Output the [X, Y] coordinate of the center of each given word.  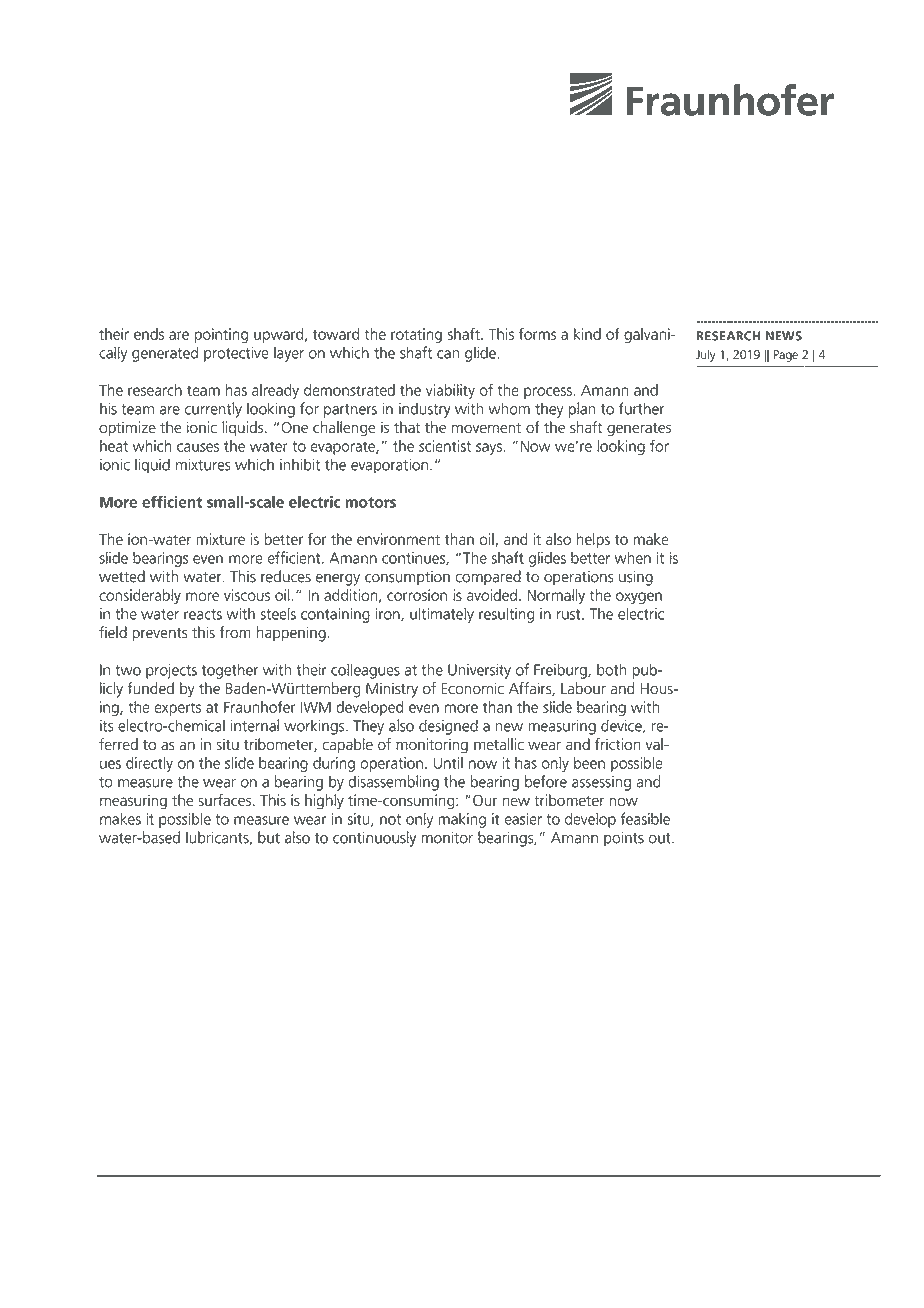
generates [639, 430]
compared [488, 578]
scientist [445, 446]
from [235, 632]
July [705, 355]
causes [198, 447]
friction [618, 744]
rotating [416, 335]
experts [177, 709]
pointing [221, 335]
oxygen [639, 598]
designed [448, 727]
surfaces [226, 800]
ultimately [442, 615]
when [633, 558]
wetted [122, 576]
